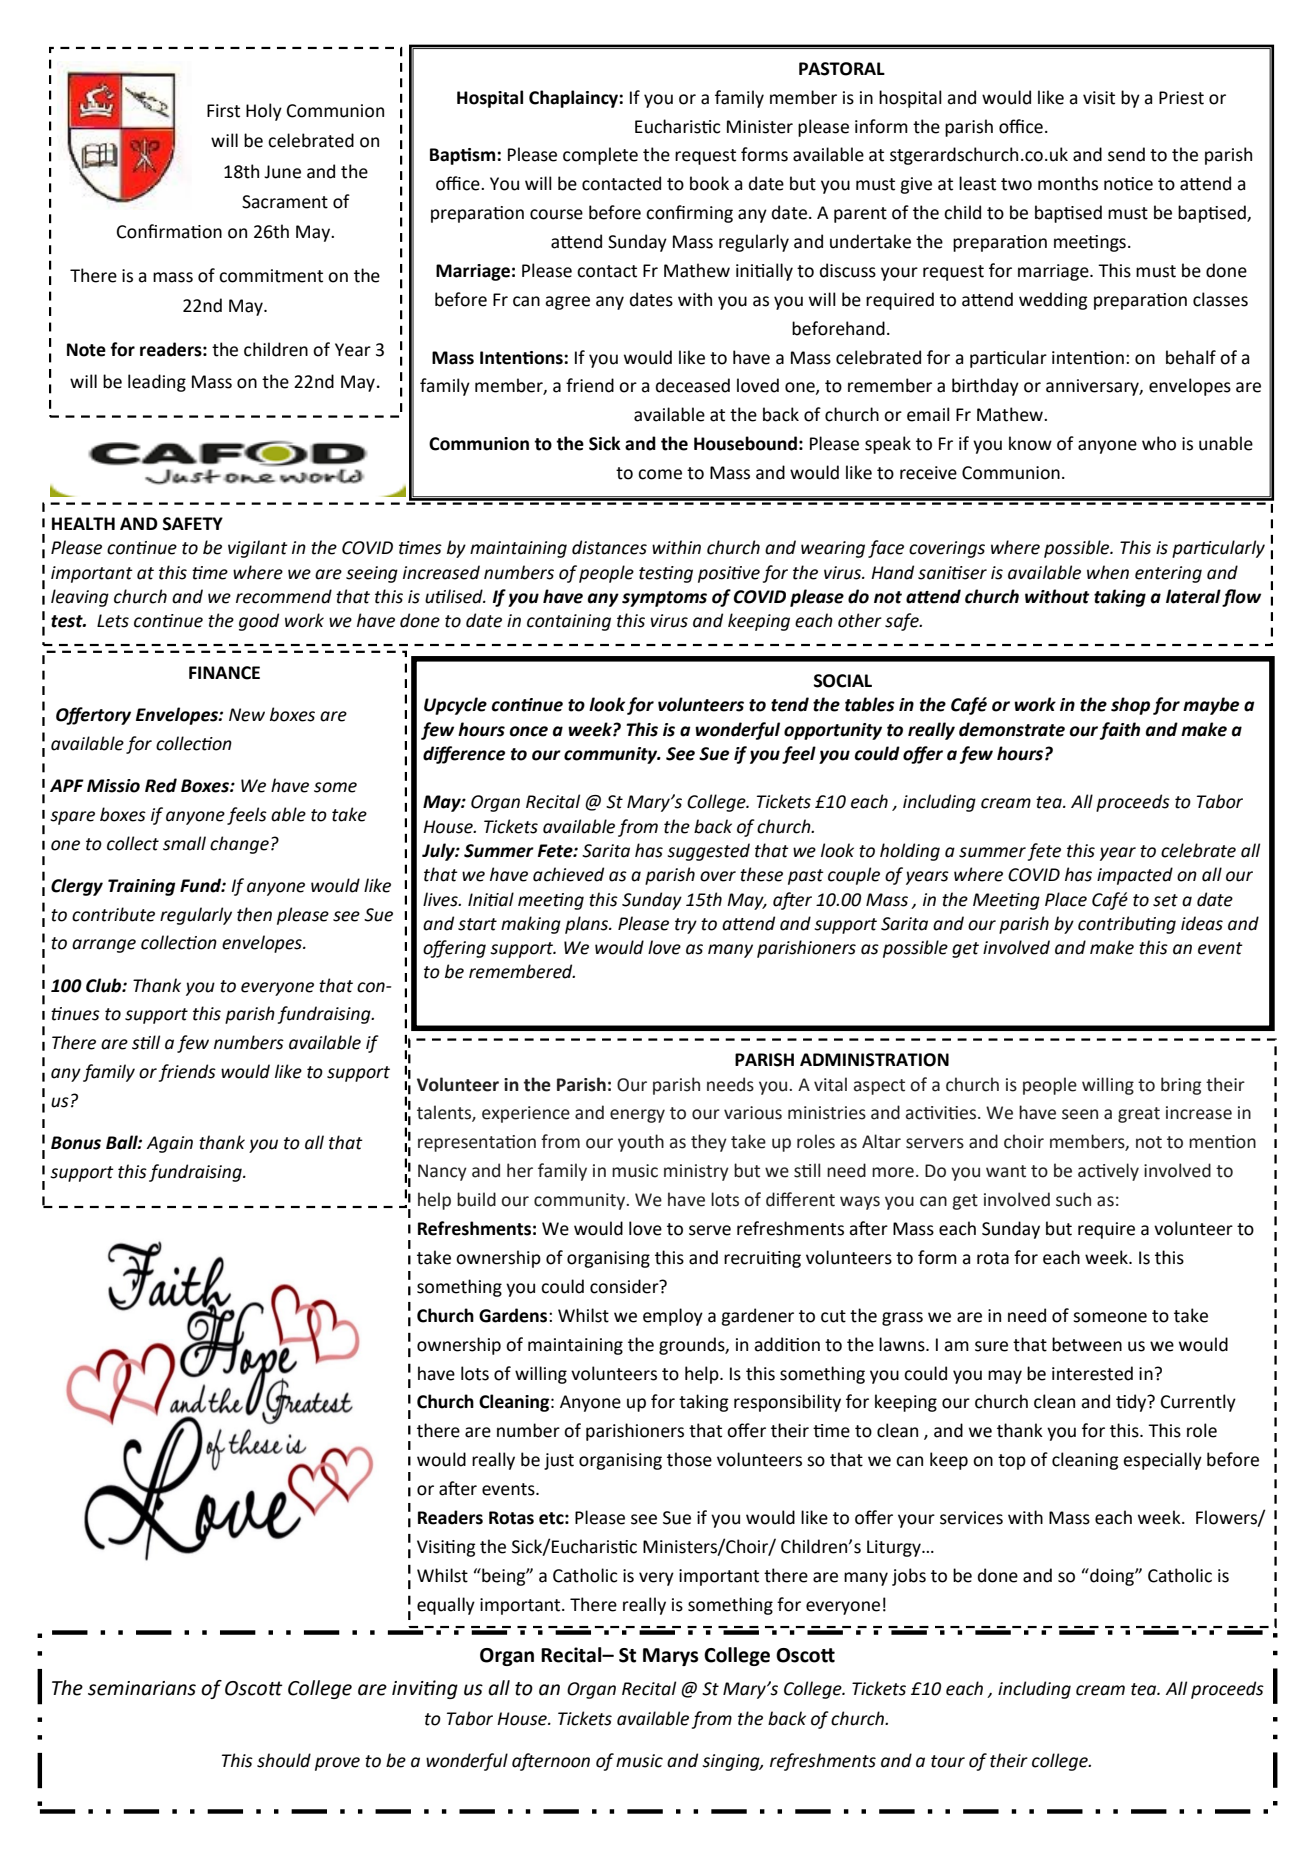 Image resolution: width=1315 pixels, height=1860 pixels. What do you see at coordinates (1087, 1344) in the page?
I see `between` at bounding box center [1087, 1344].
